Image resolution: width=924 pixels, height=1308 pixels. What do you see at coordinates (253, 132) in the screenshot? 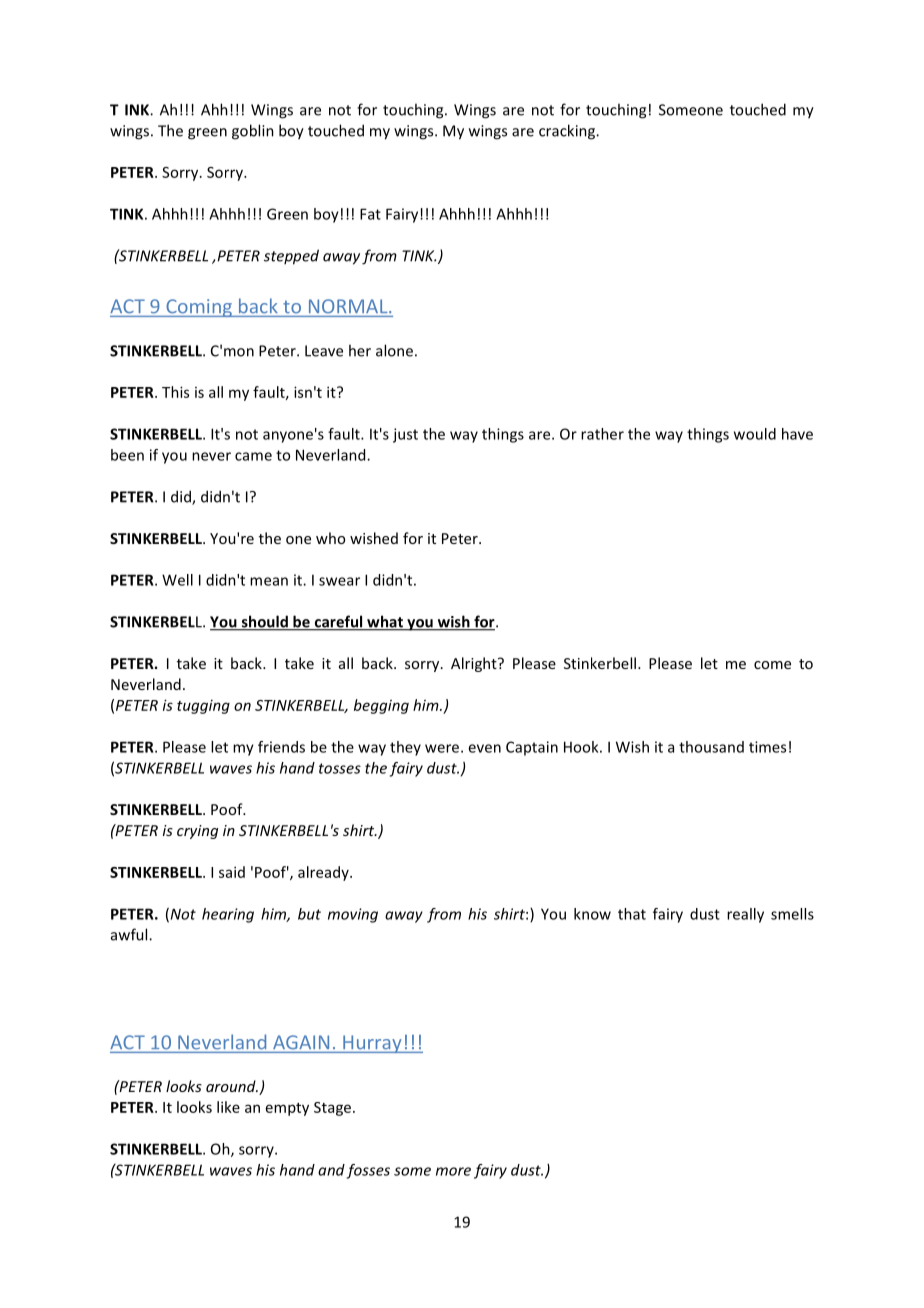
I see `goblin` at bounding box center [253, 132].
